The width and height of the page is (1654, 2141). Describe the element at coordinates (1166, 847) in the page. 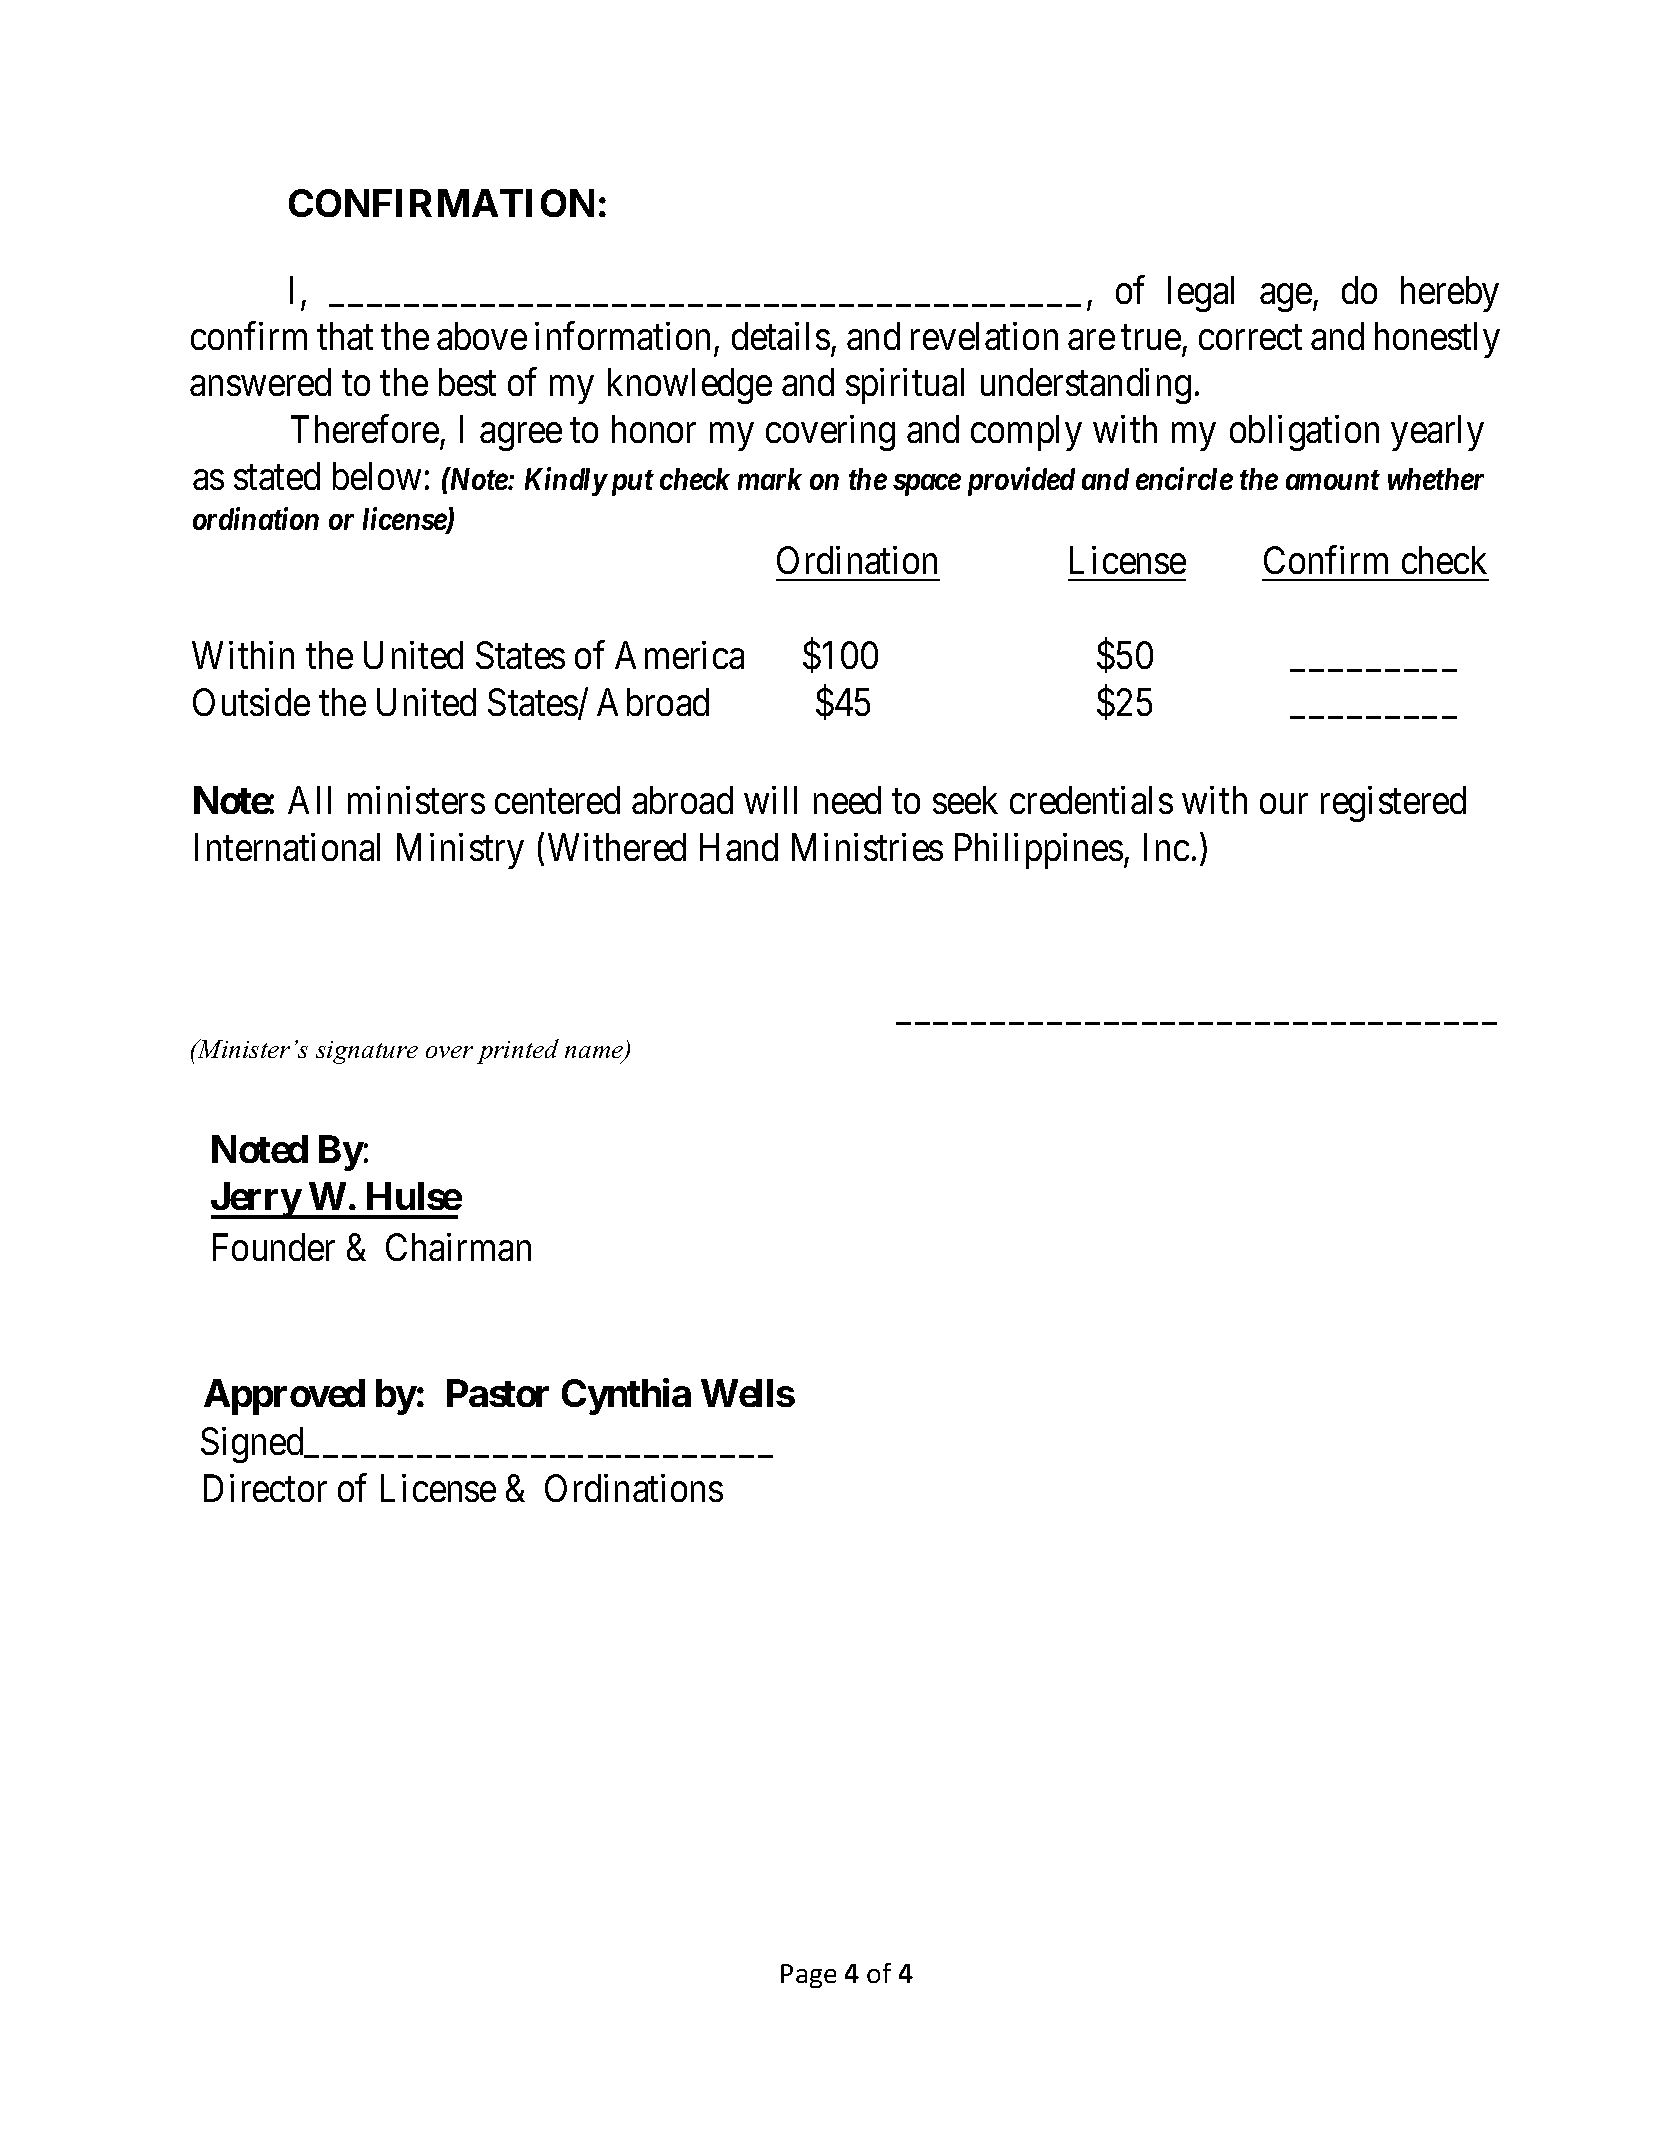

I see `Inc` at that location.
